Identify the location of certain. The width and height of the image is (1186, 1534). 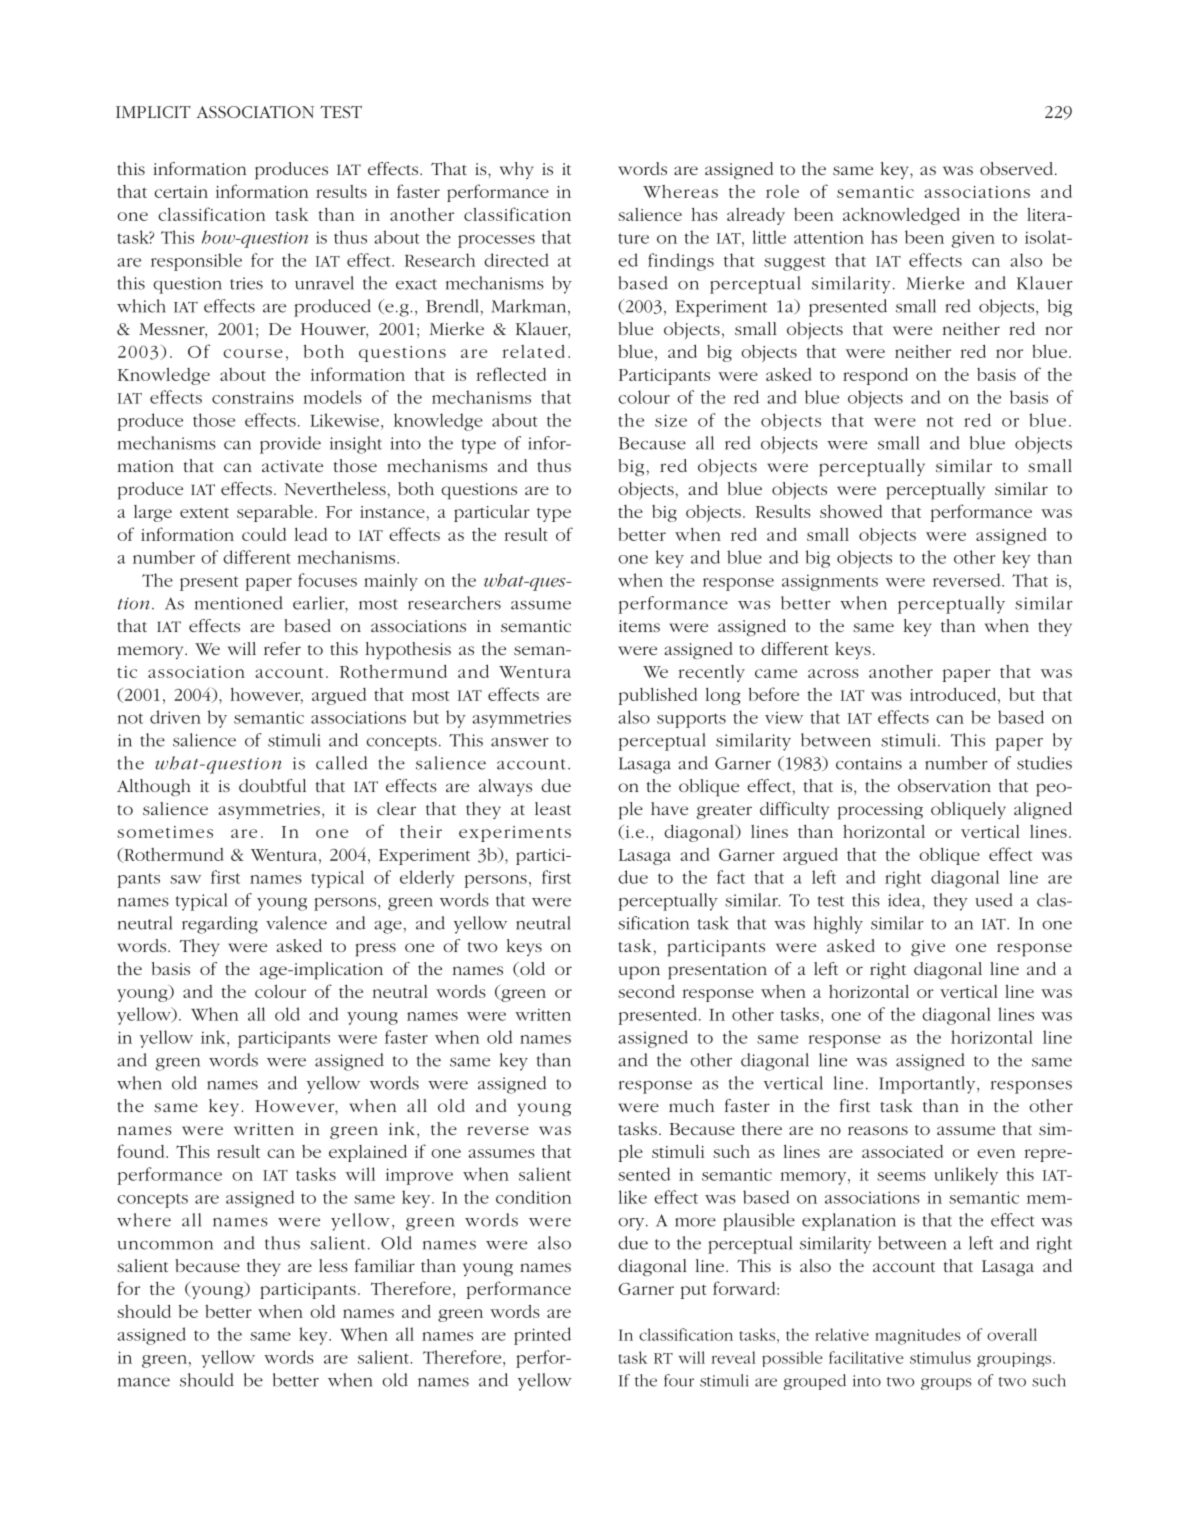
(181, 192).
